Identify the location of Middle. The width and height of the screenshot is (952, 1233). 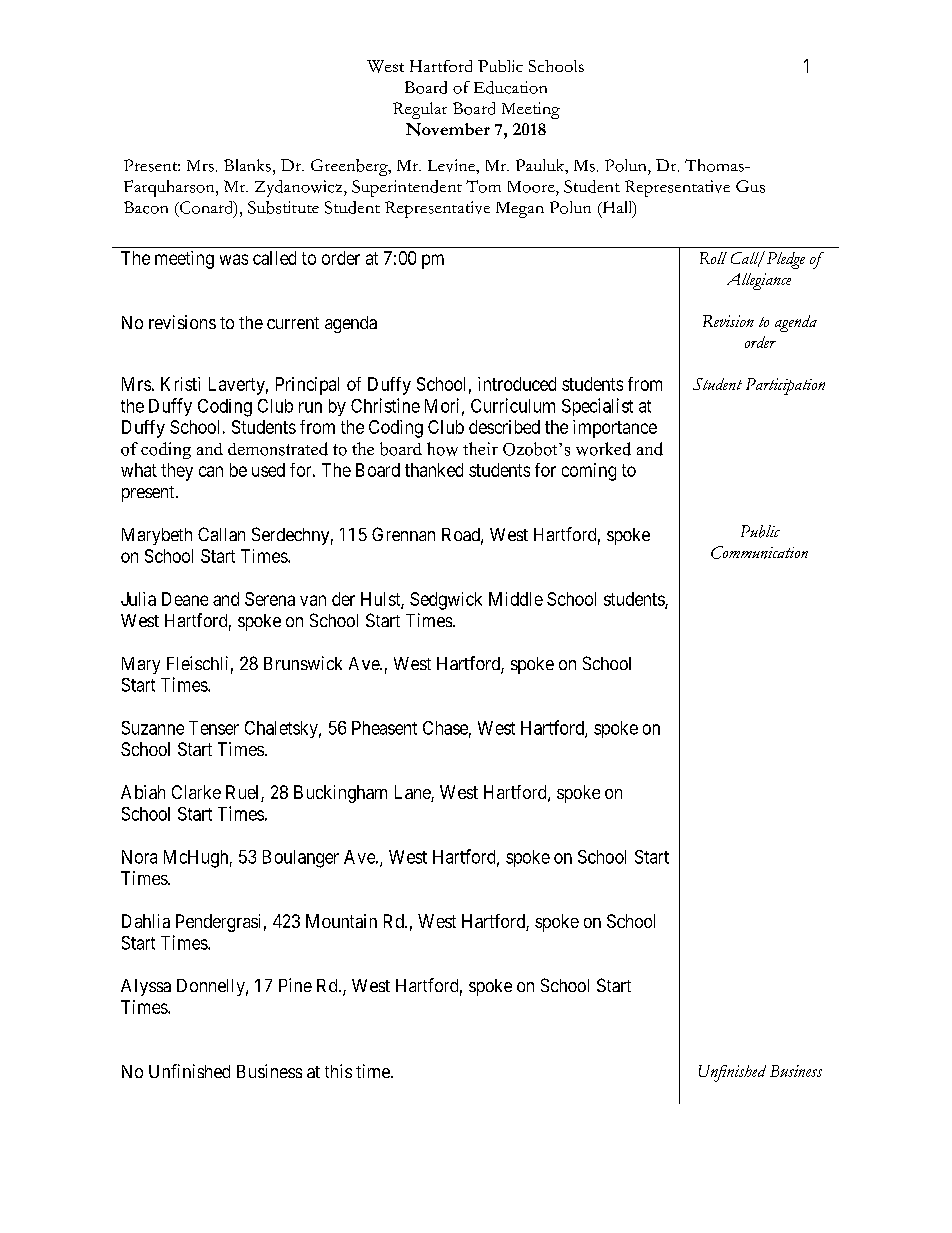
(516, 599).
